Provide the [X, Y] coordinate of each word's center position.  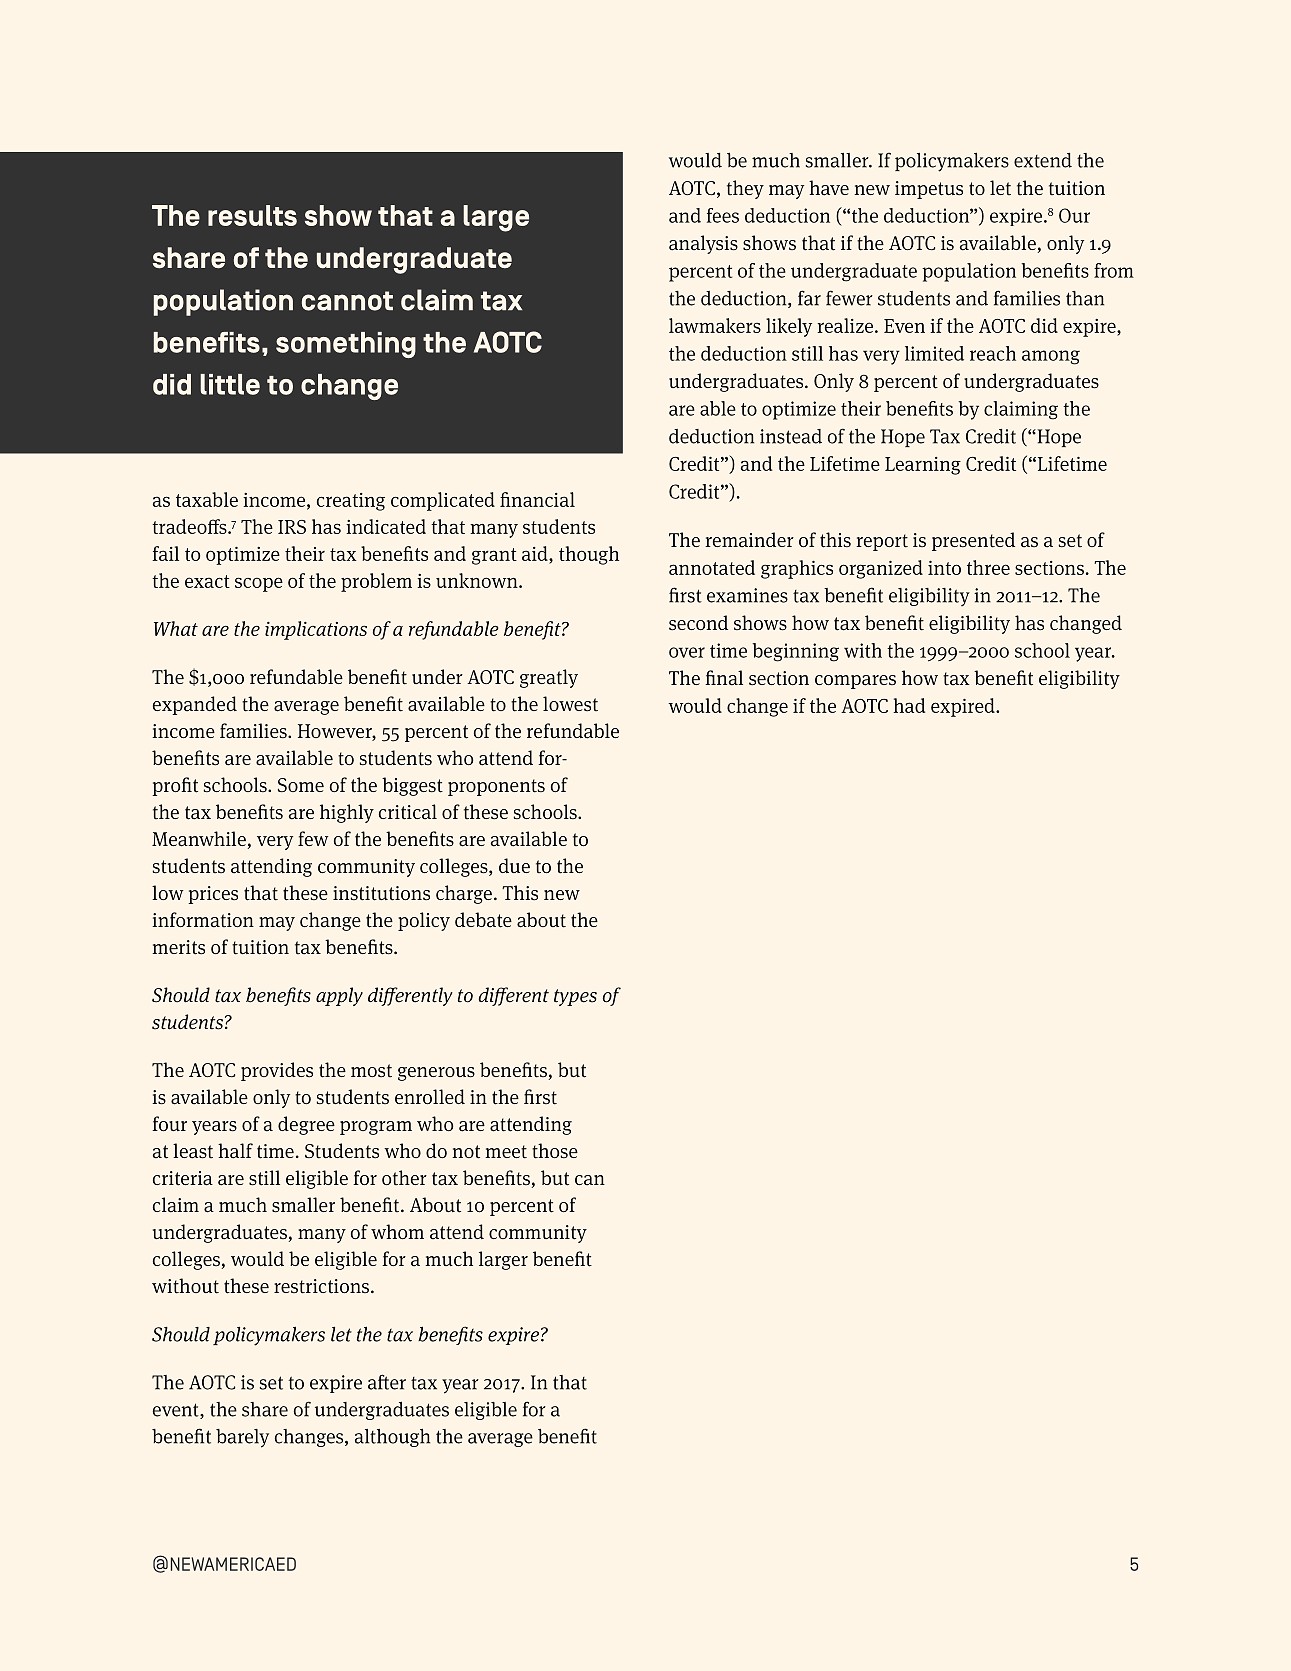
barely [242, 1438]
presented [973, 541]
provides [277, 1071]
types [575, 997]
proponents [496, 787]
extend [1043, 160]
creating [351, 502]
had [909, 705]
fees [723, 215]
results [252, 215]
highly [347, 813]
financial [537, 499]
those [555, 1151]
